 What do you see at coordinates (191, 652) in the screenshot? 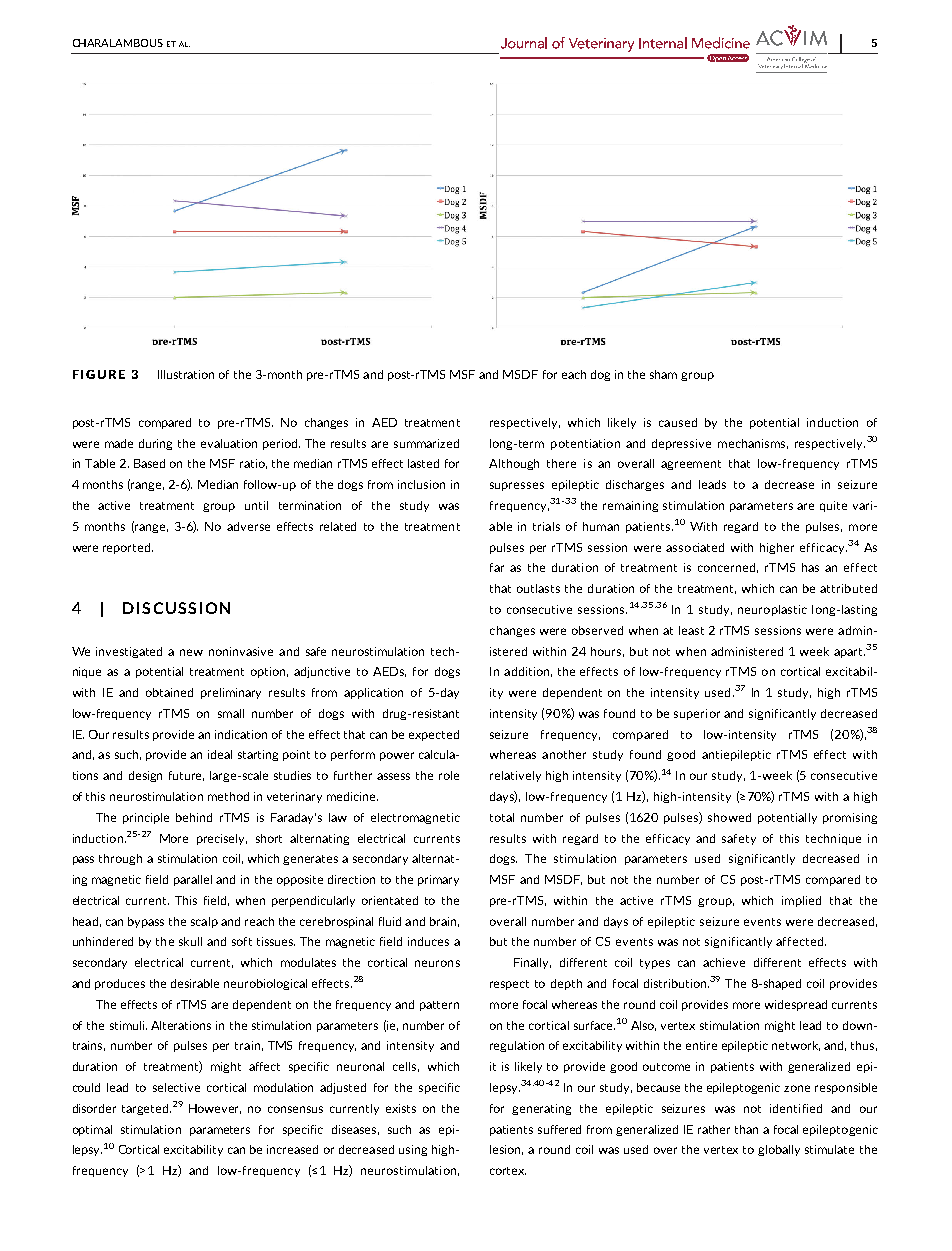
I see `new` at bounding box center [191, 652].
